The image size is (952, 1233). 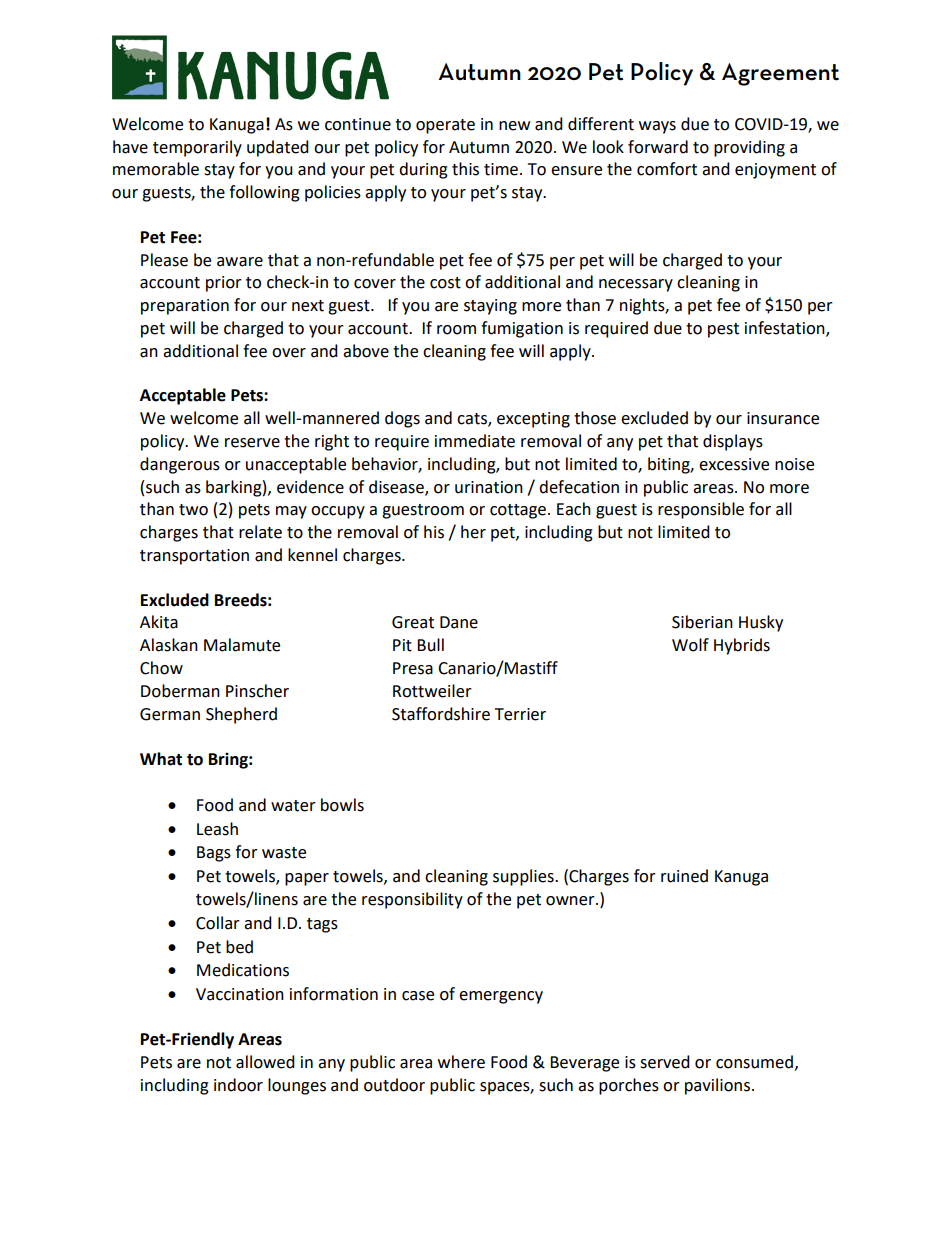 I want to click on Staffordshire, so click(x=441, y=714).
